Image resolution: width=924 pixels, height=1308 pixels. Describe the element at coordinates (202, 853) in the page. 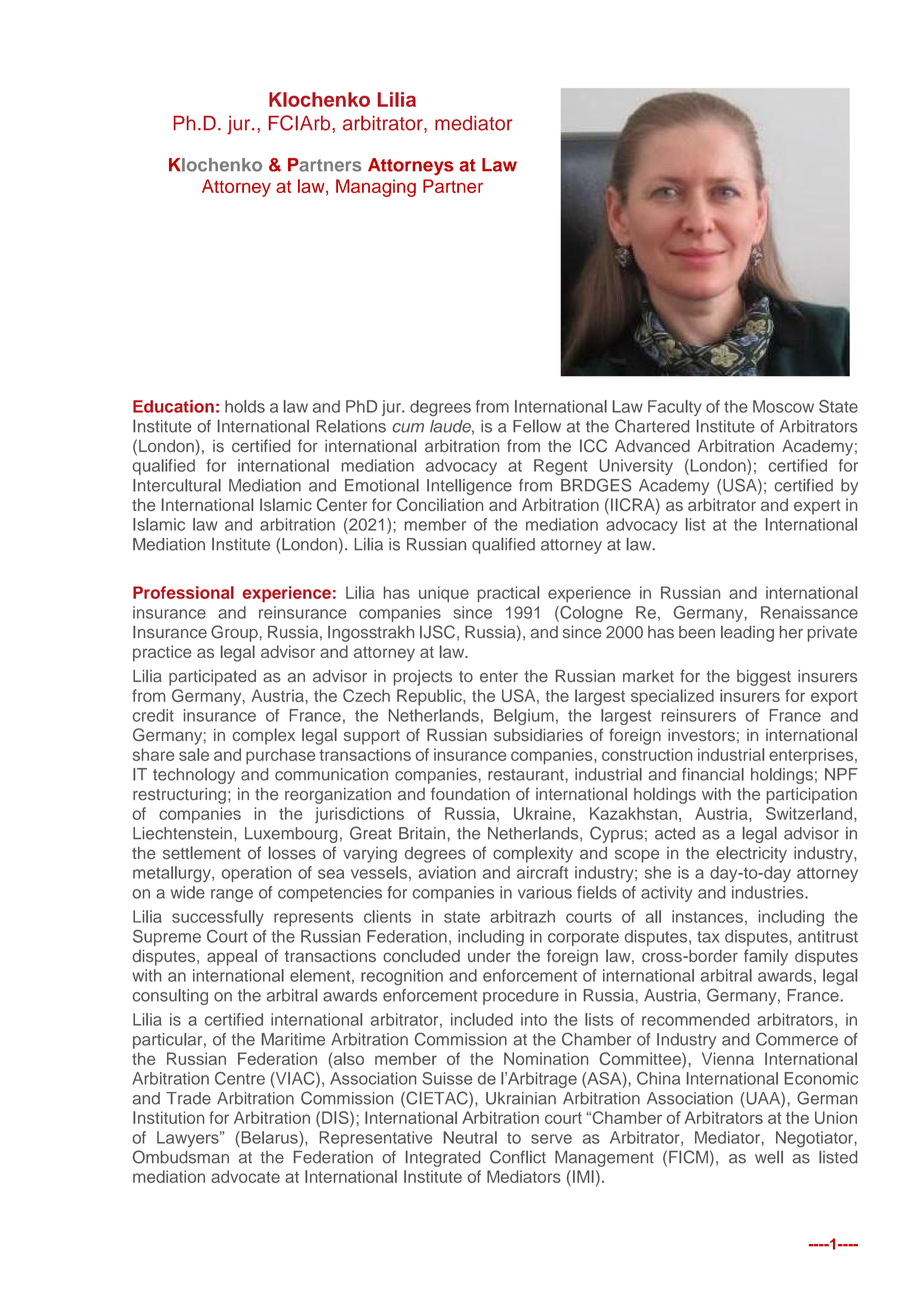

I see `settlement` at that location.
